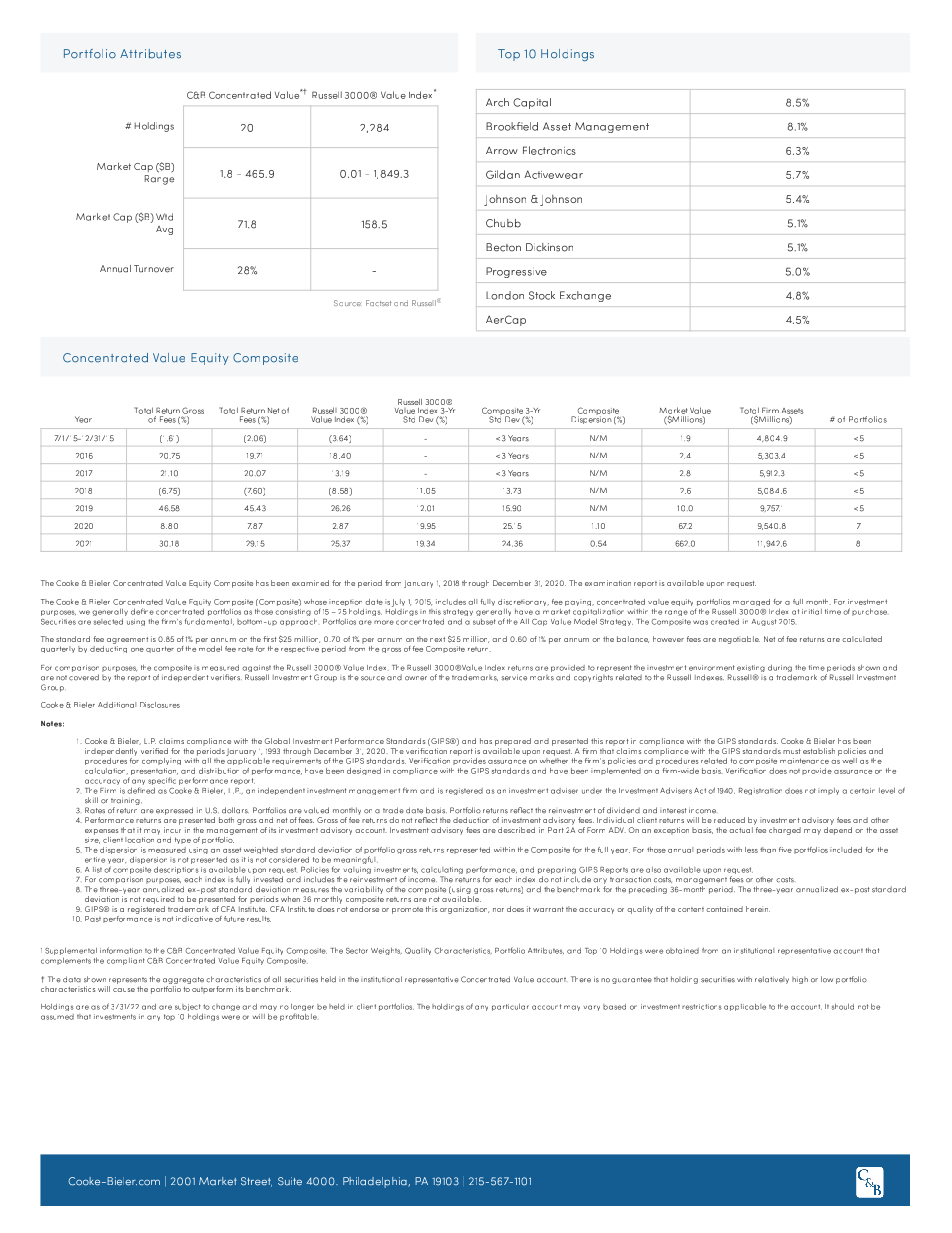  Describe the element at coordinates (484, 622) in the page. I see `subset` at that location.
